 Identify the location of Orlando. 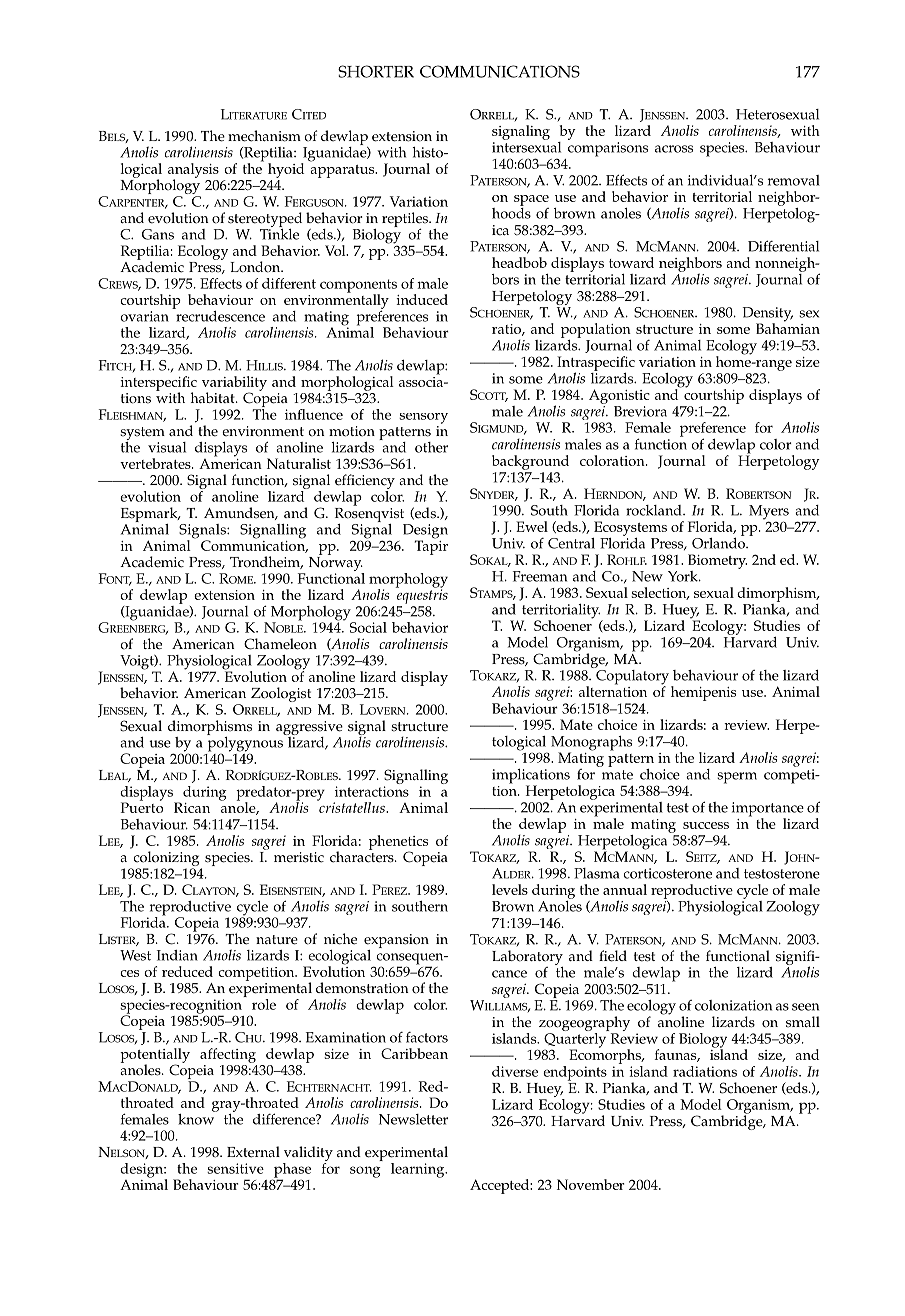
(719, 542).
